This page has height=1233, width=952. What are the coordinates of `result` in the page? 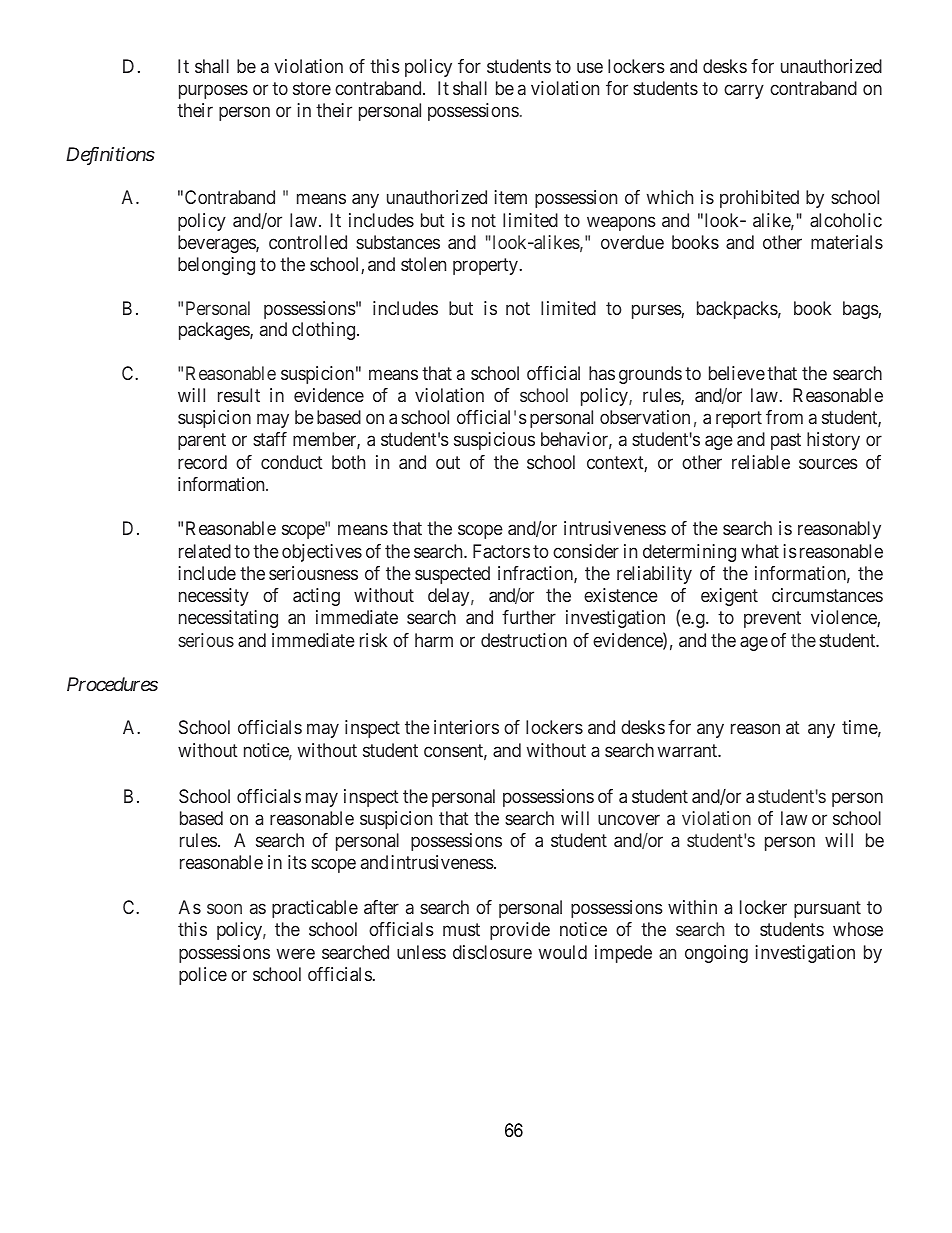 It's located at (239, 395).
